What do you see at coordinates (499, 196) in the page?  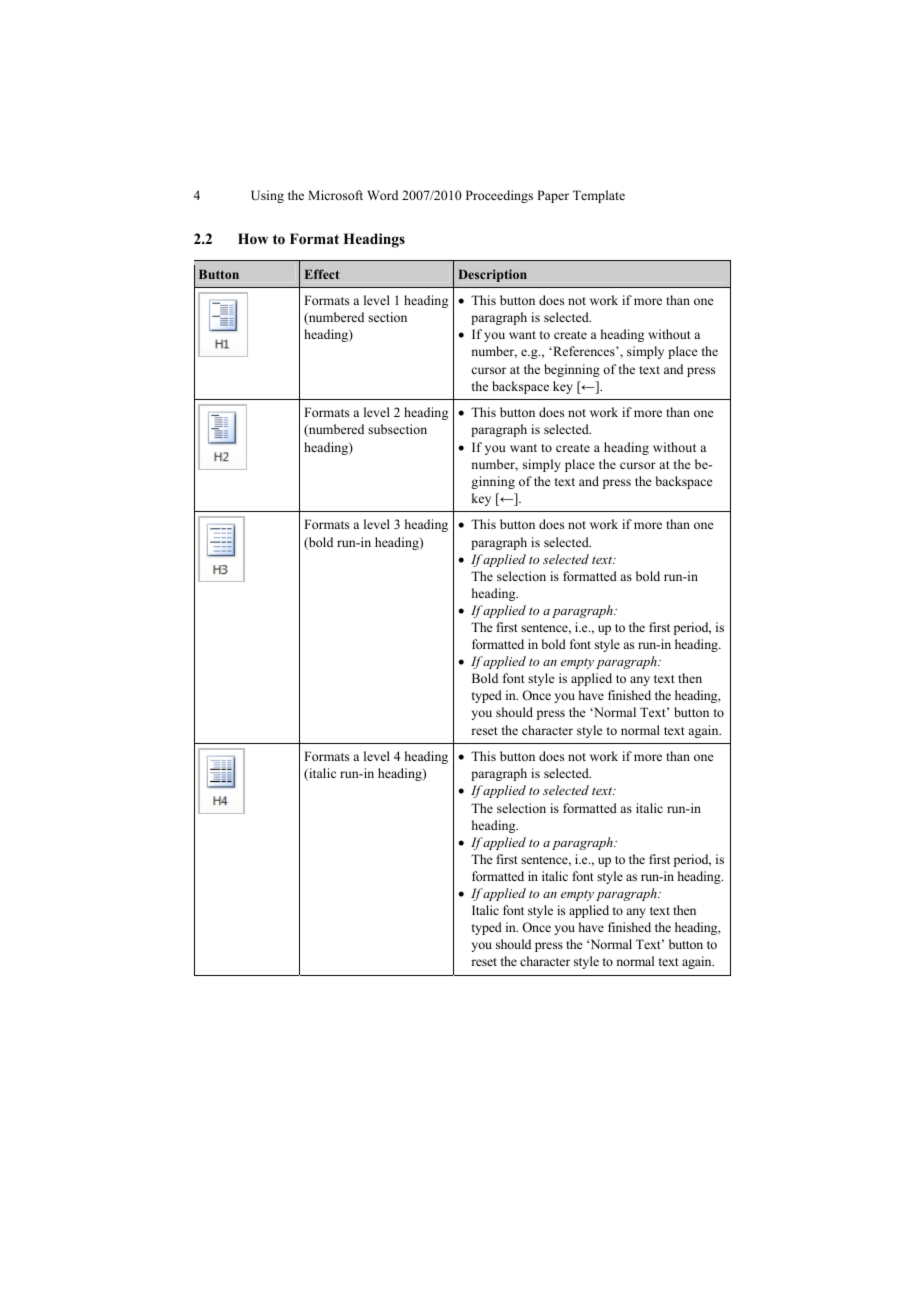 I see `Proceedings` at bounding box center [499, 196].
